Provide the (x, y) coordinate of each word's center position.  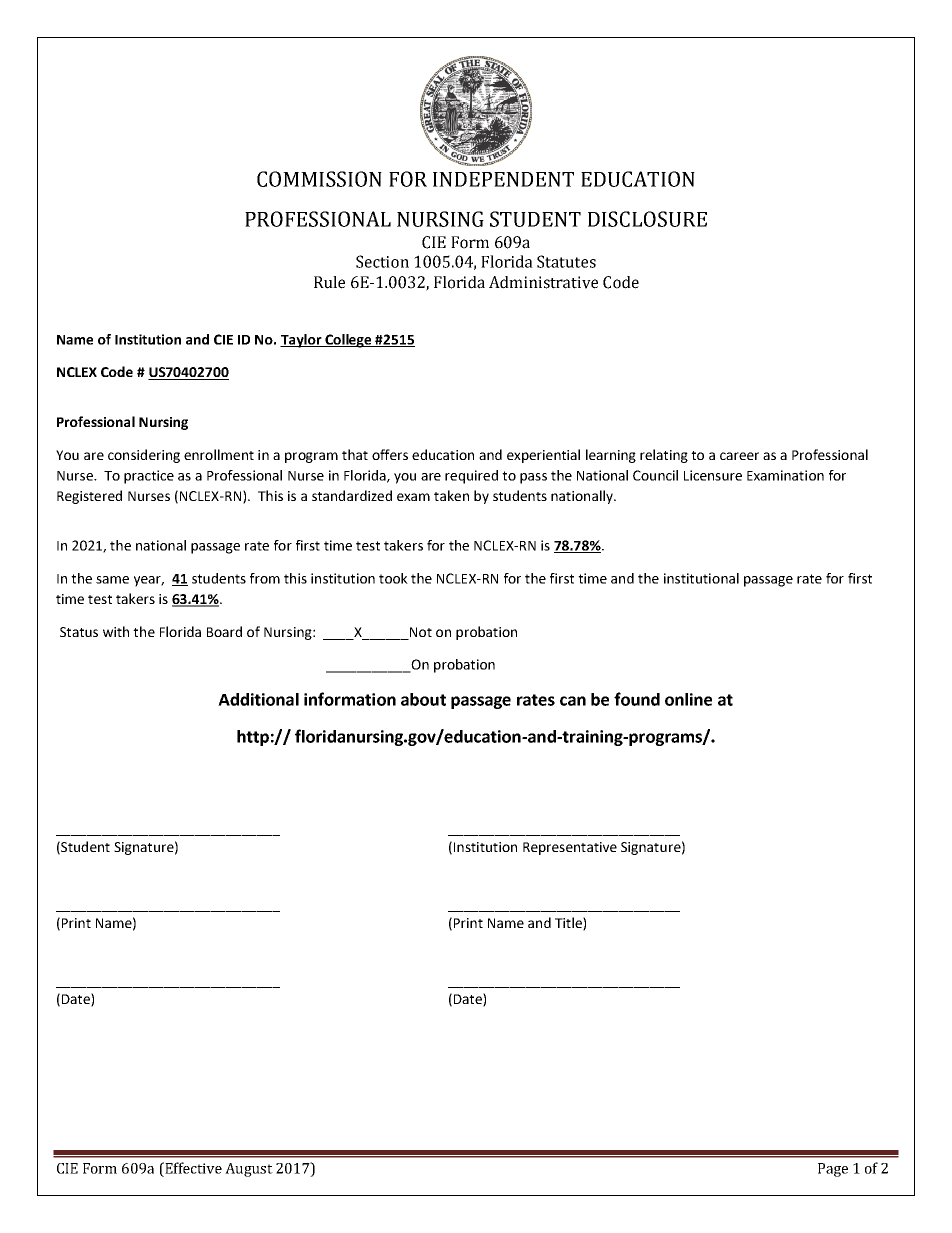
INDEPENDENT (503, 179)
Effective (192, 1168)
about (423, 699)
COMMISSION (319, 179)
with (116, 631)
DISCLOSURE (647, 219)
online (688, 699)
